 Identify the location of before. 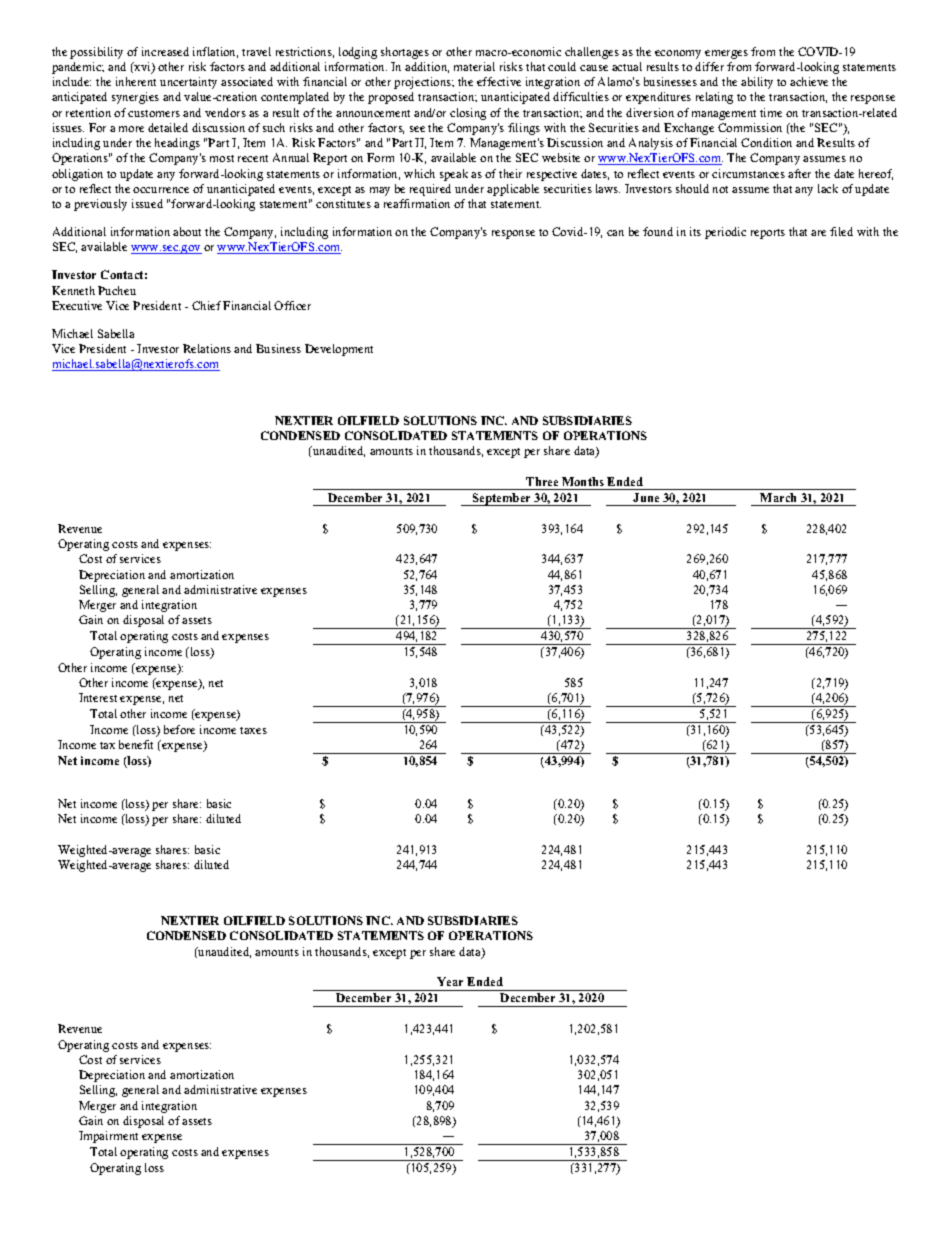
(179, 729).
